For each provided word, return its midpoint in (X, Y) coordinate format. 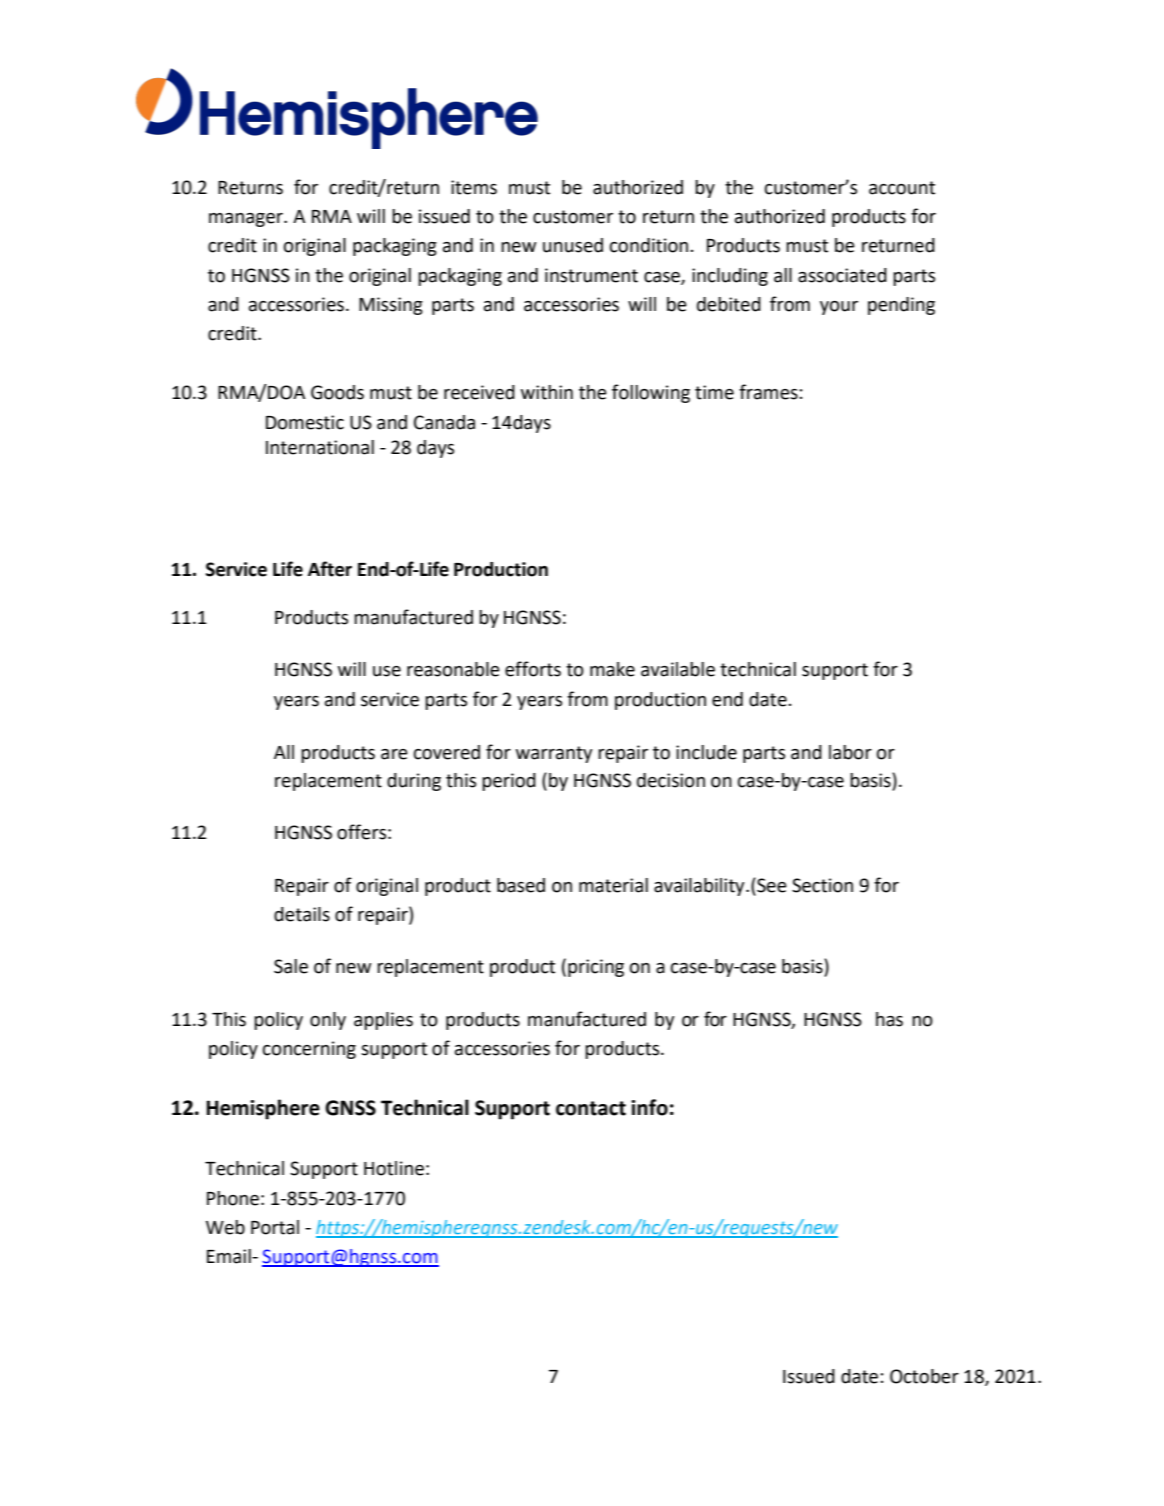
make (612, 669)
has (889, 1019)
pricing (596, 968)
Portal (275, 1227)
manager (247, 220)
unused (573, 245)
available (678, 669)
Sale (291, 966)
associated (842, 275)
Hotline (394, 1168)
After (330, 569)
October (924, 1376)
